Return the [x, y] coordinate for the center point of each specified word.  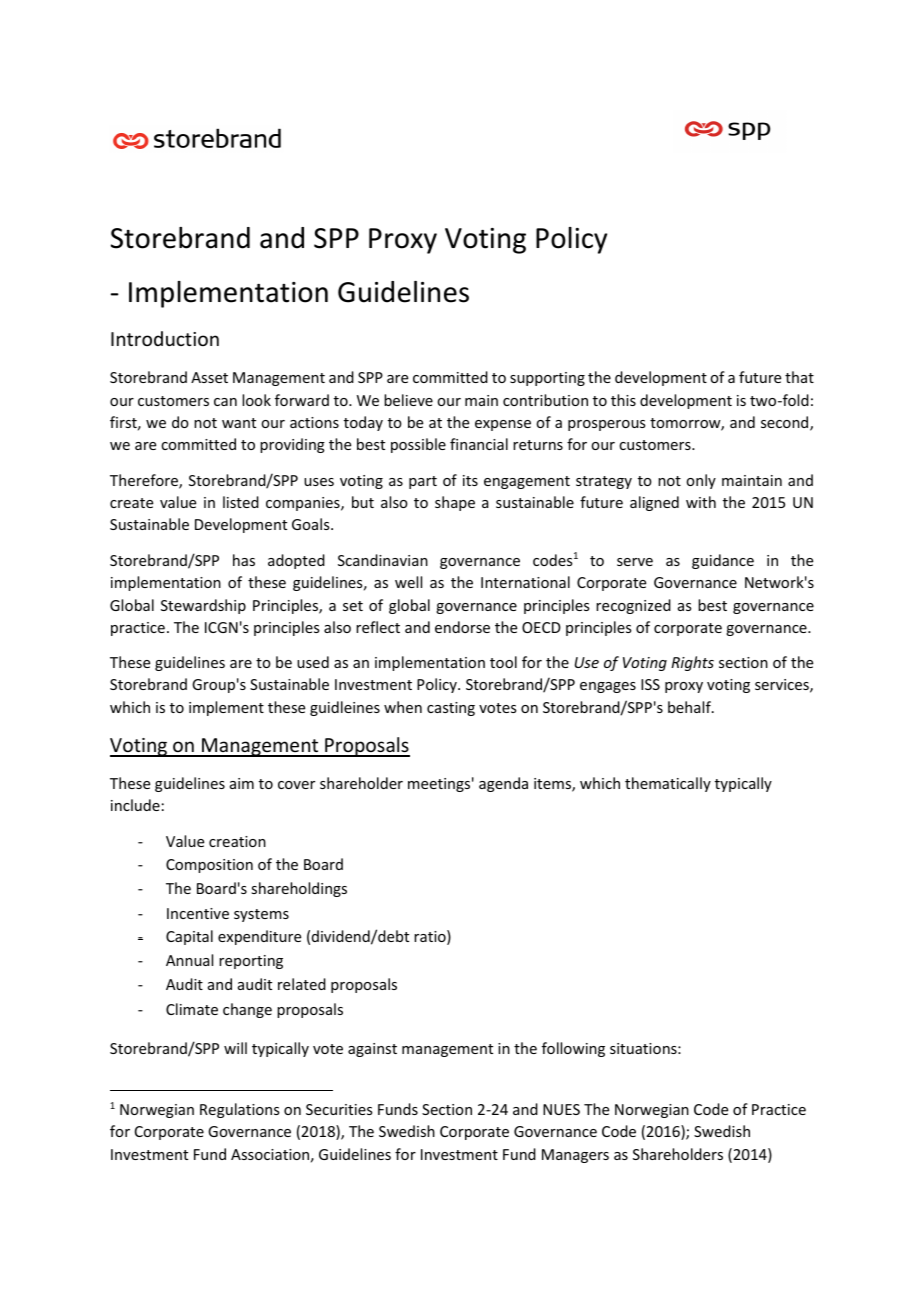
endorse [462, 627]
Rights [692, 663]
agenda [503, 784]
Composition [209, 866]
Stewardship [203, 606]
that [799, 377]
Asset [209, 377]
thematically [668, 784]
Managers [575, 1156]
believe [408, 400]
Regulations [239, 1110]
